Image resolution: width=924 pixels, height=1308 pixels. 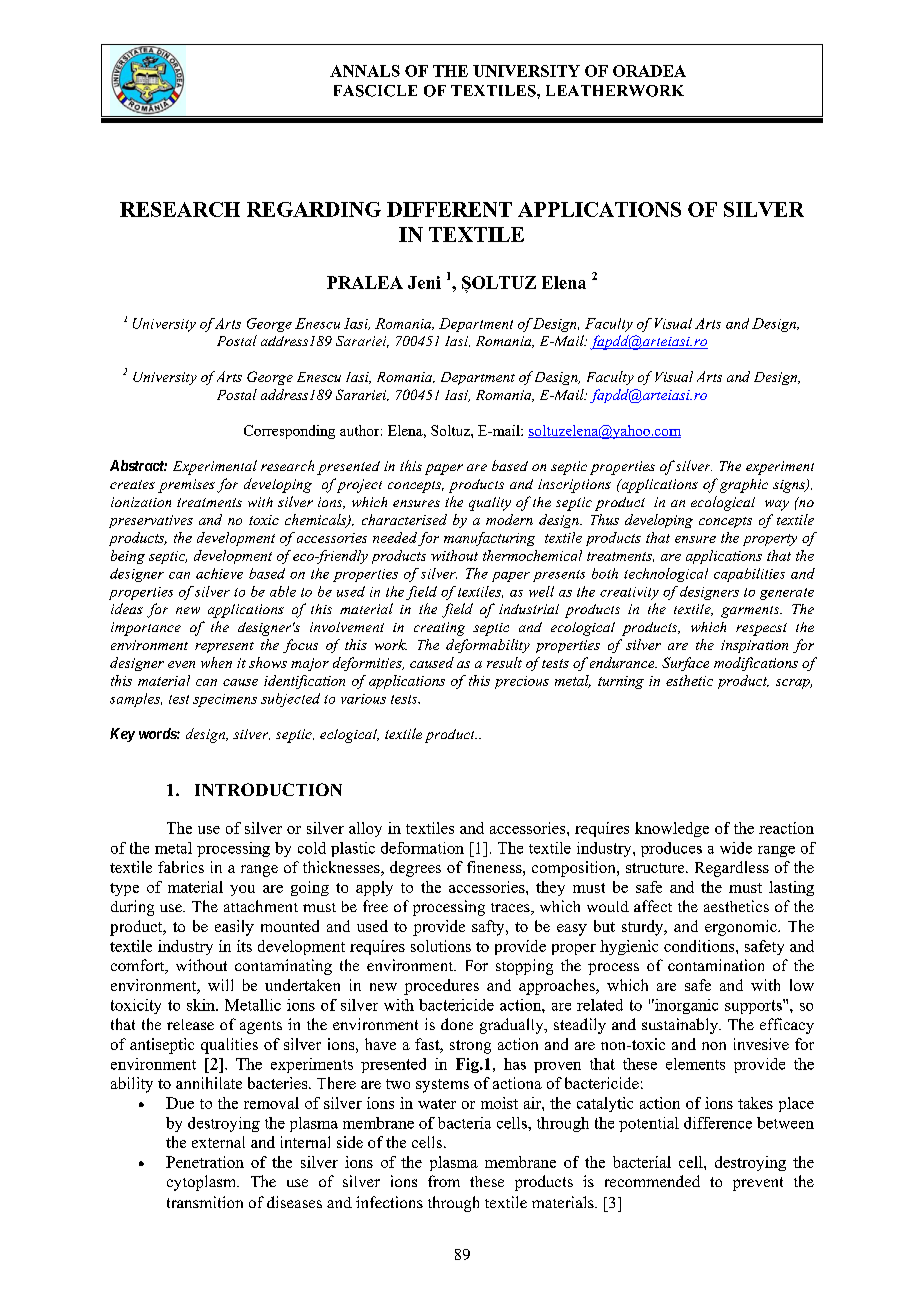 I want to click on creating, so click(x=439, y=629).
